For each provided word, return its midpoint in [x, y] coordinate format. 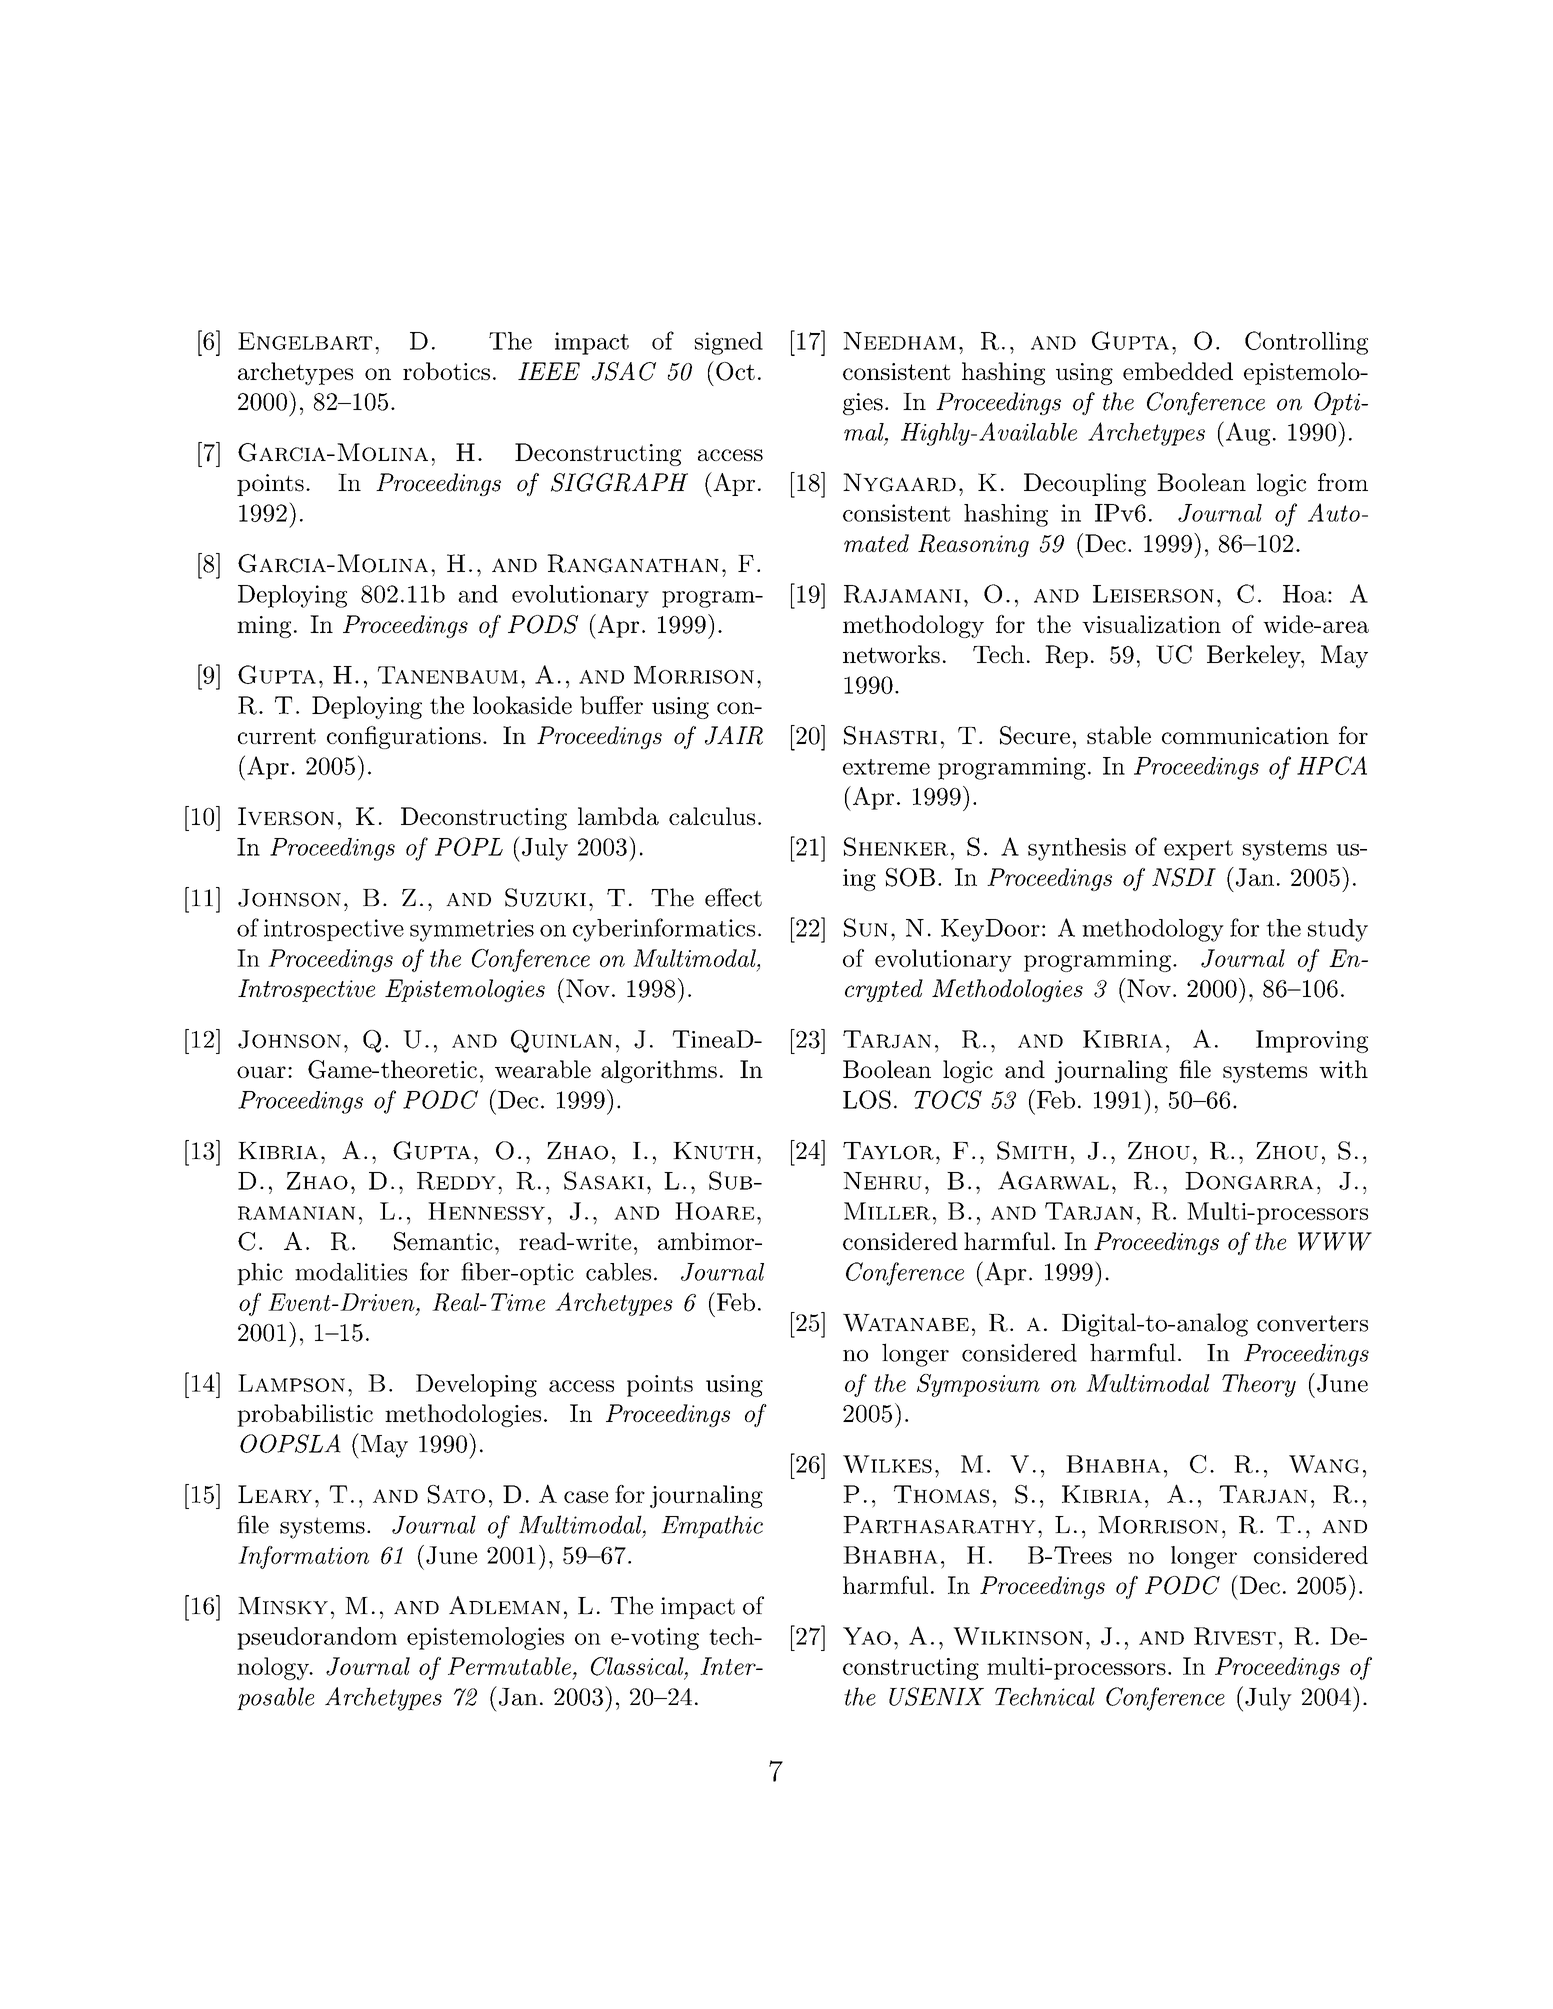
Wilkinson [1018, 1636]
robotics [446, 371]
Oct [735, 371]
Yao [867, 1636]
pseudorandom [317, 1638]
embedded [1178, 371]
